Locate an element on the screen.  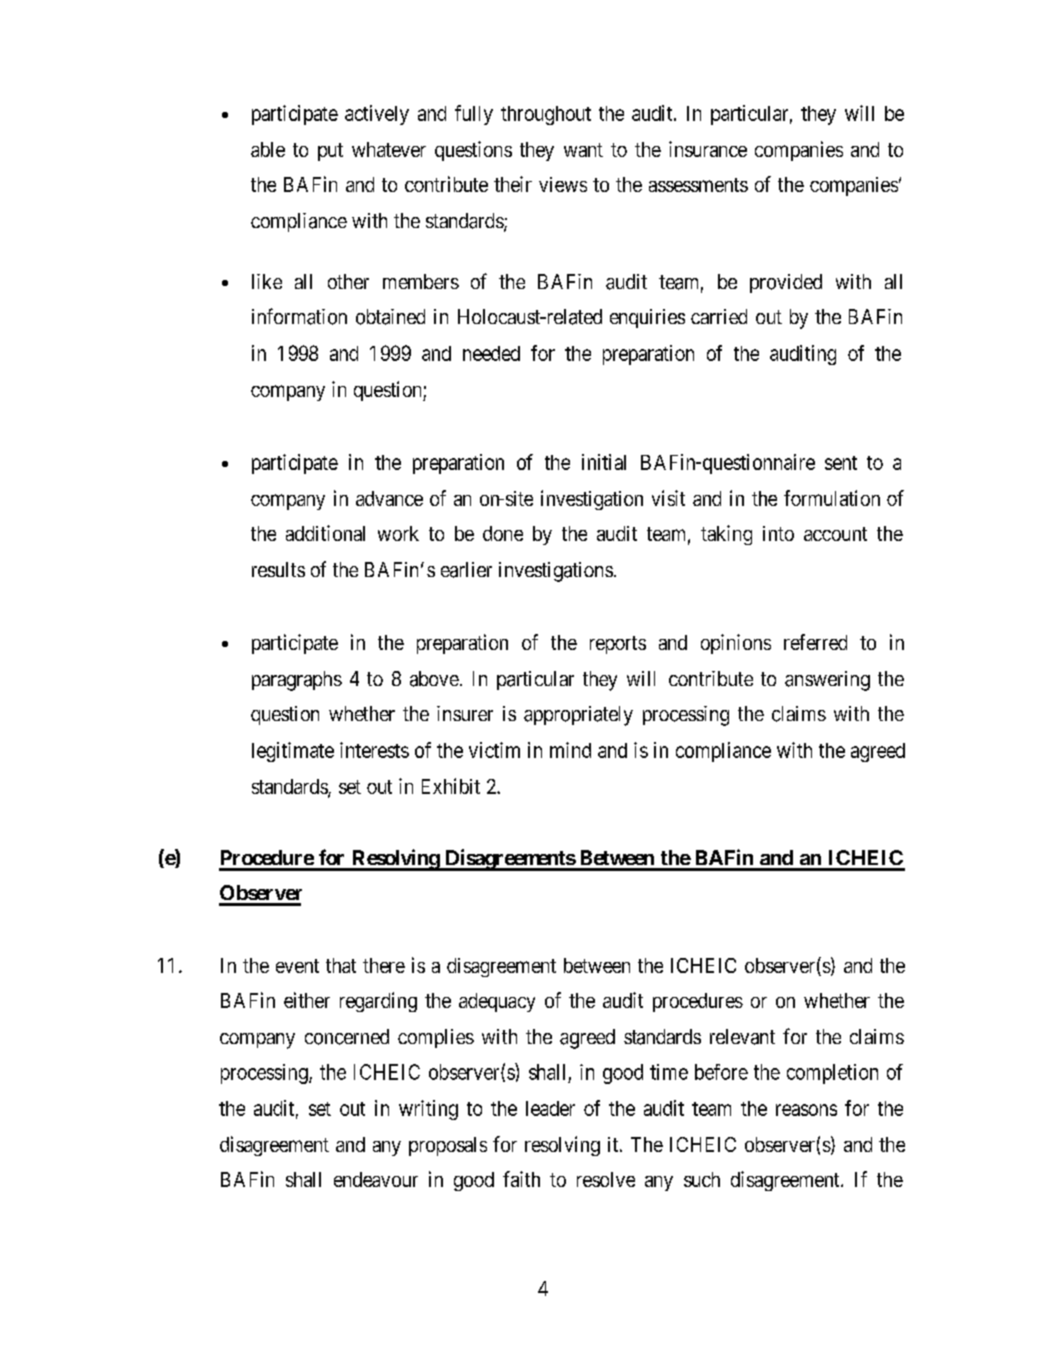
insurance is located at coordinates (708, 149).
